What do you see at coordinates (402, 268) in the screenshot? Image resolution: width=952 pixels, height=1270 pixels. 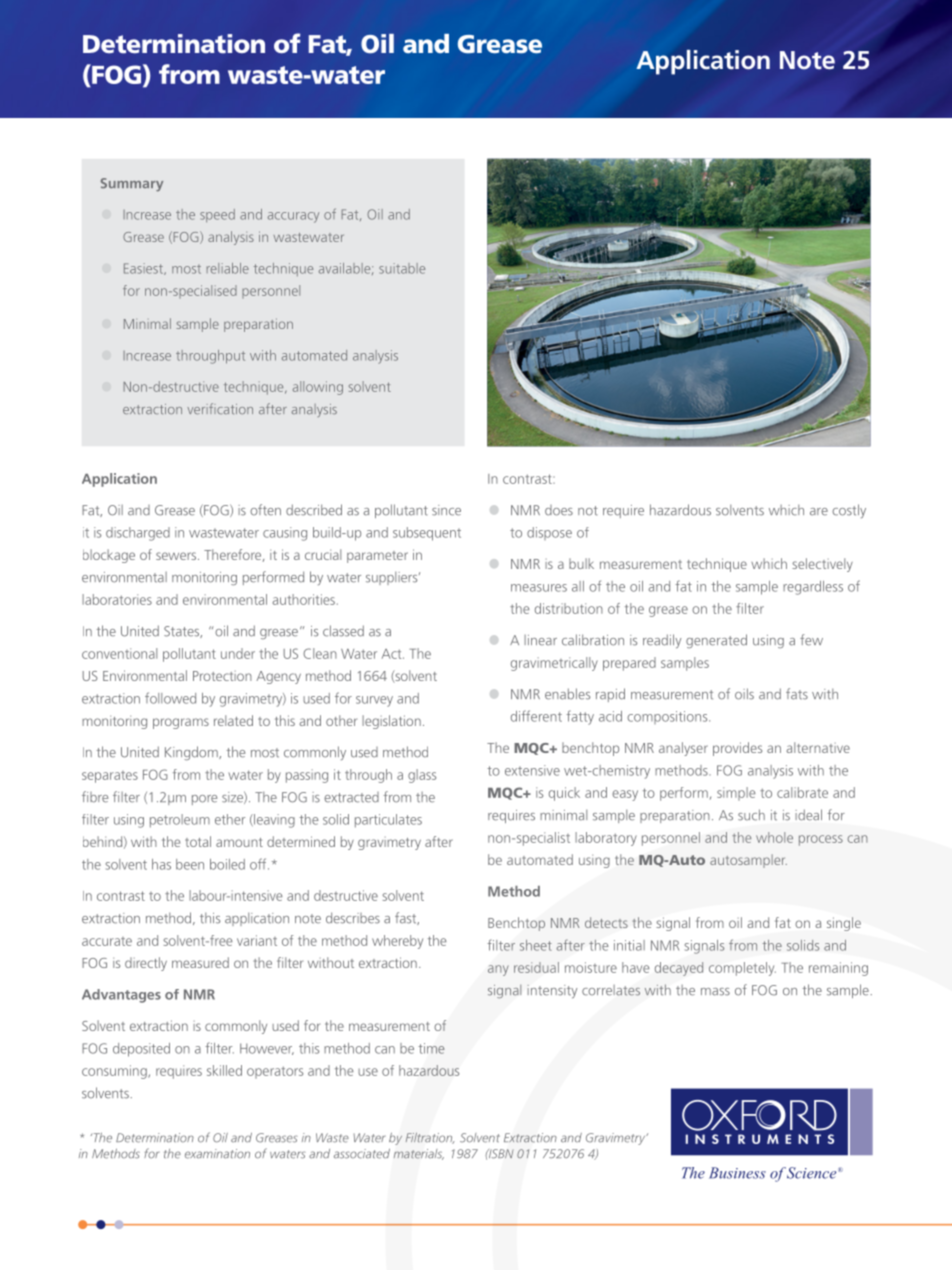 I see `suitable` at bounding box center [402, 268].
